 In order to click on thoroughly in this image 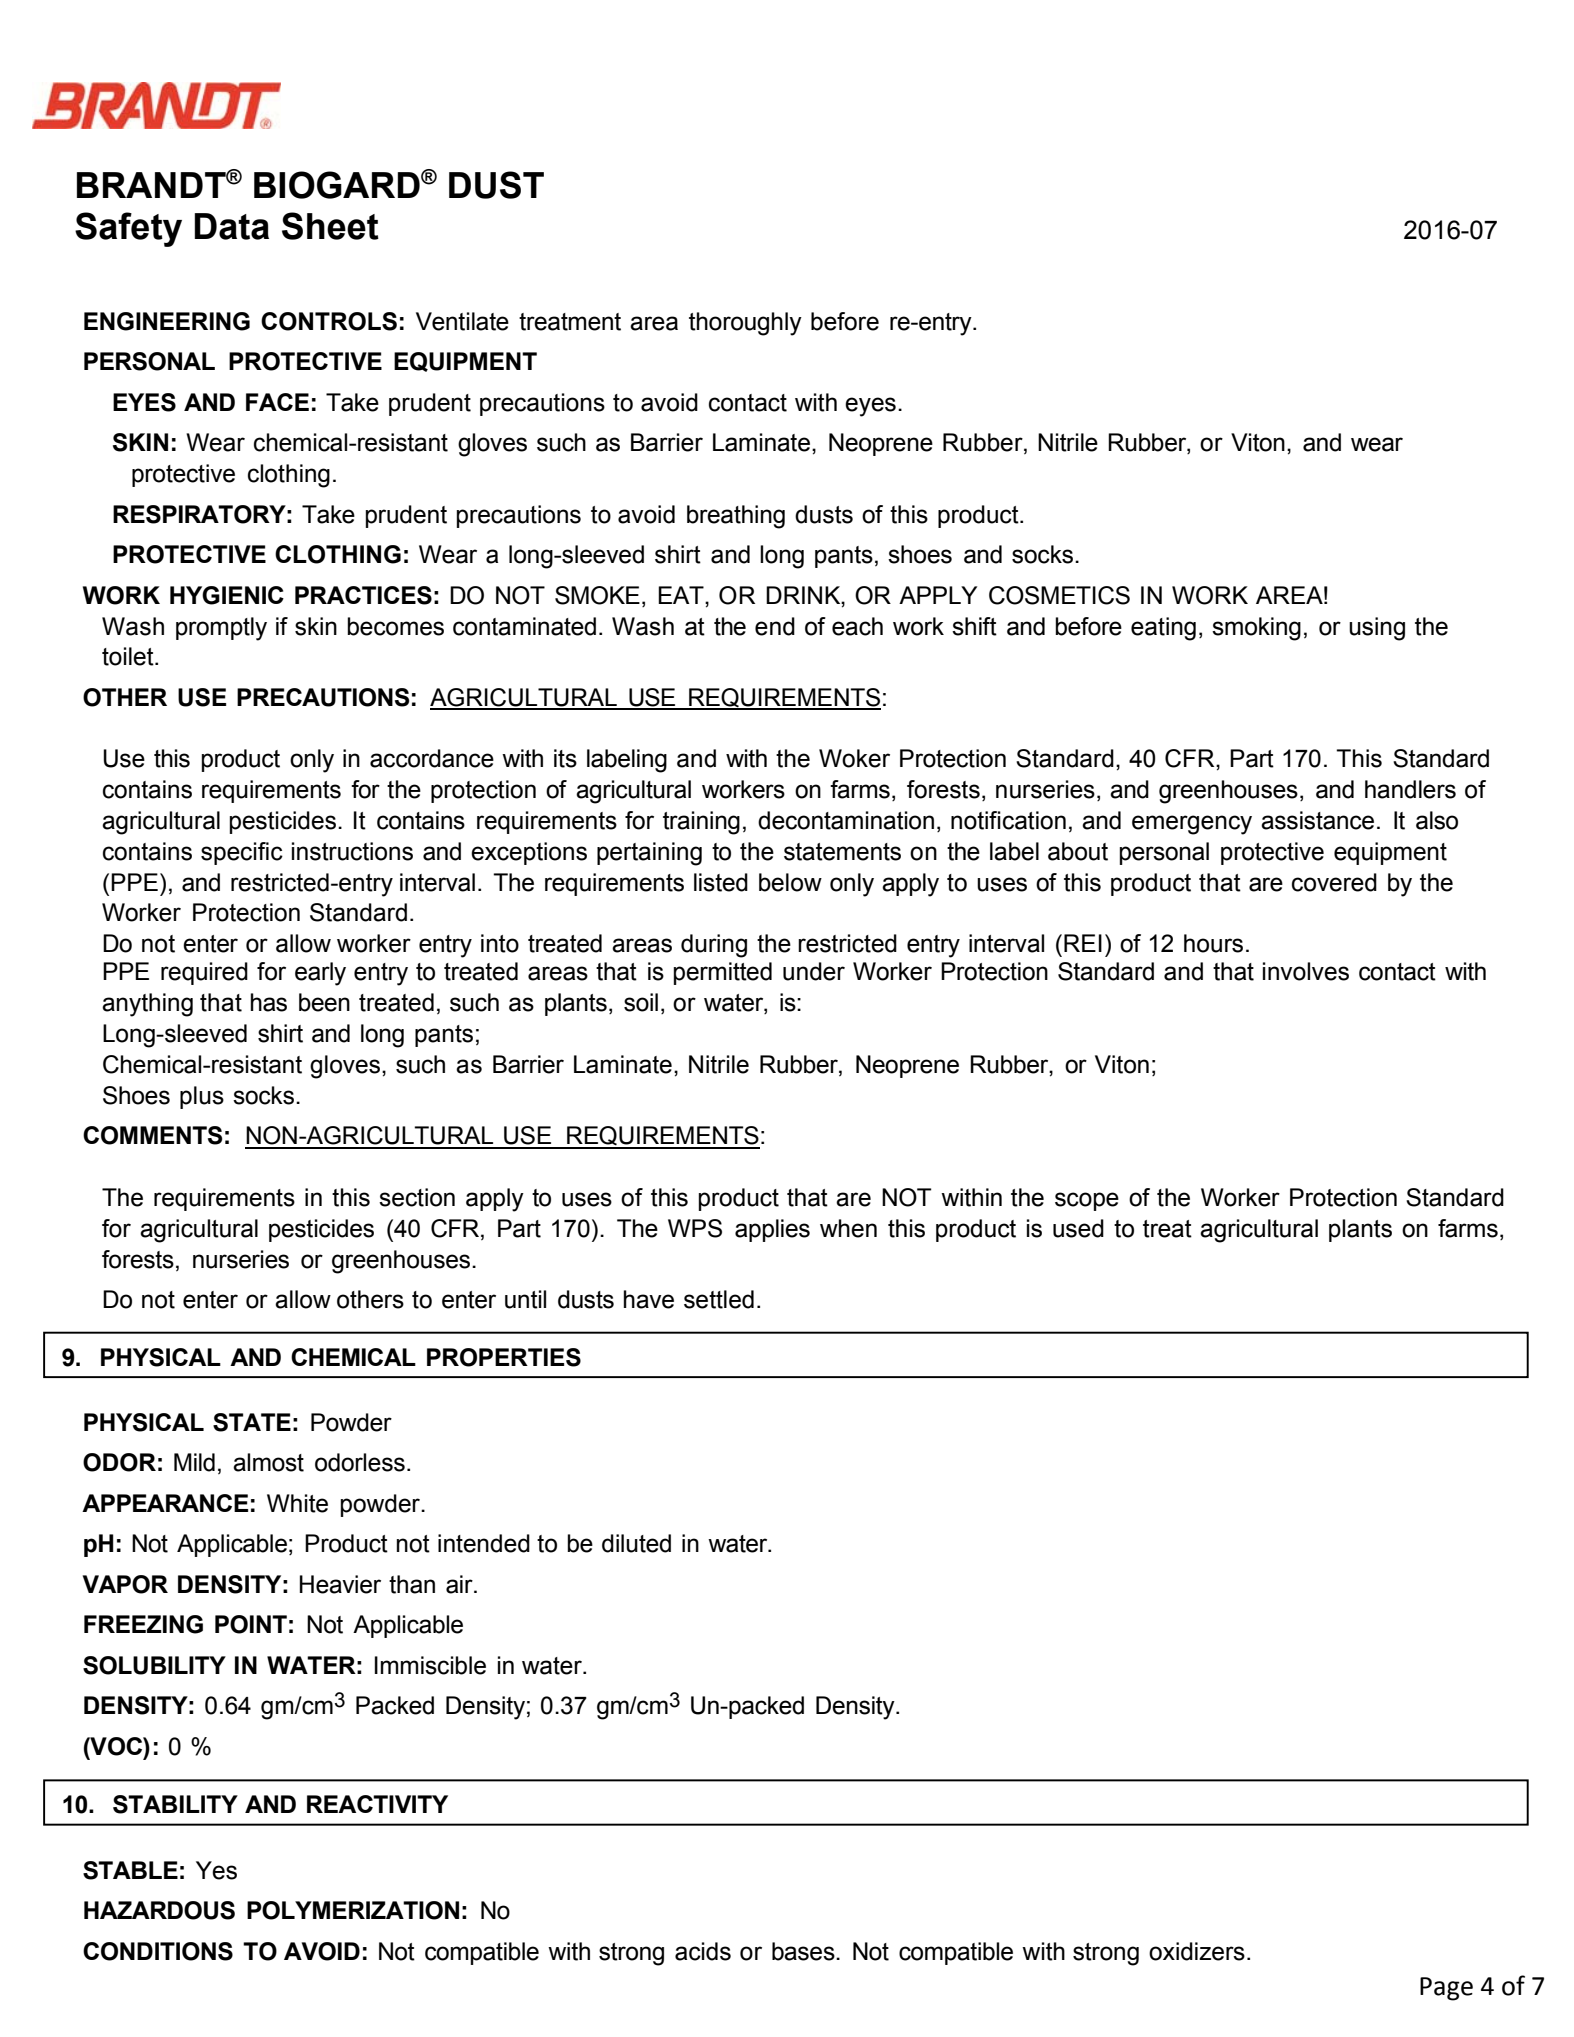, I will do `click(745, 324)`.
